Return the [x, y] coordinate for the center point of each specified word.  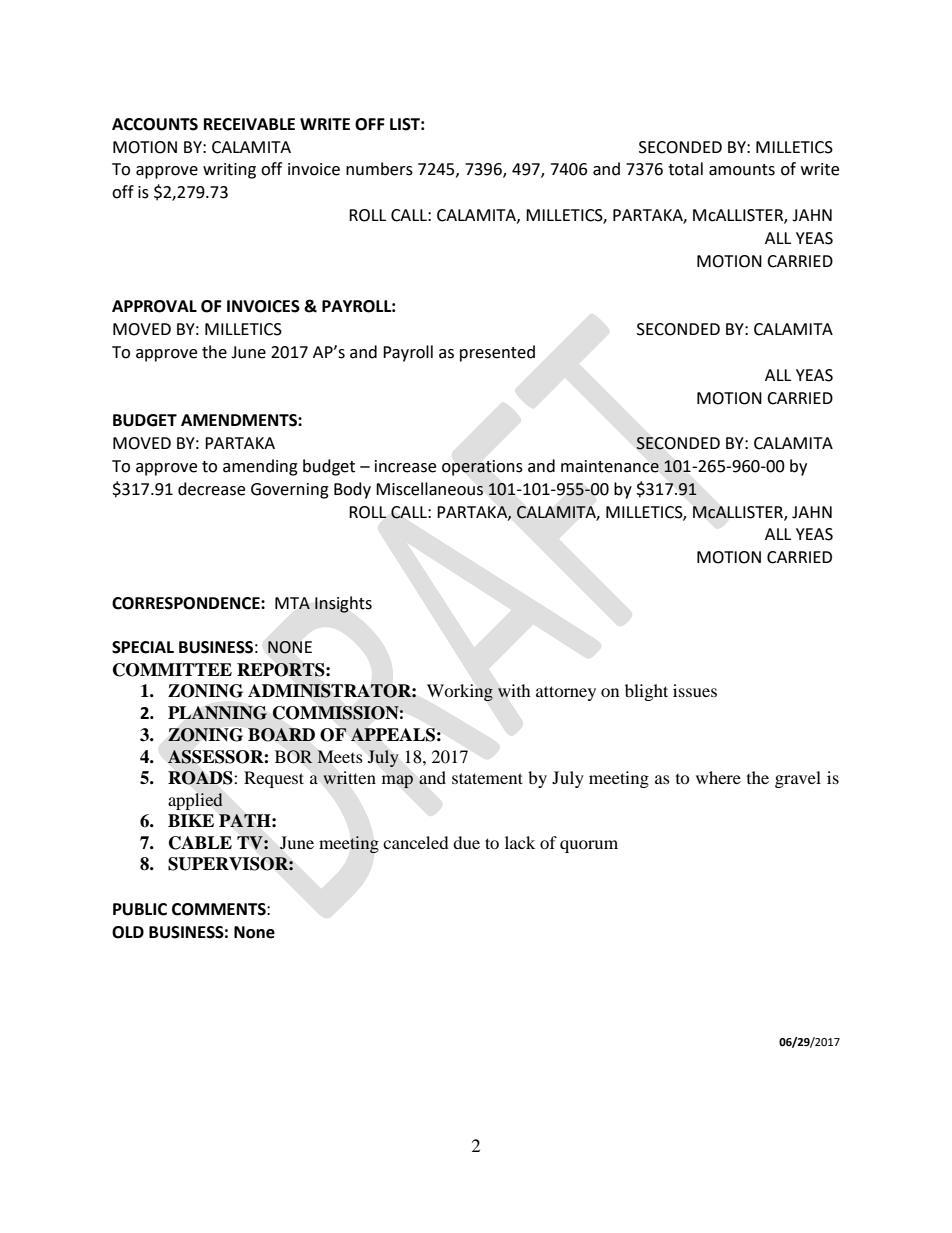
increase [405, 466]
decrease [211, 489]
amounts [742, 170]
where [718, 777]
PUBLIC [140, 909]
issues [695, 690]
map [397, 781]
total [685, 169]
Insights [343, 604]
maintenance [610, 466]
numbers [379, 169]
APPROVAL [154, 306]
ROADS [201, 778]
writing [229, 171]
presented [497, 353]
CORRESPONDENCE [187, 603]
